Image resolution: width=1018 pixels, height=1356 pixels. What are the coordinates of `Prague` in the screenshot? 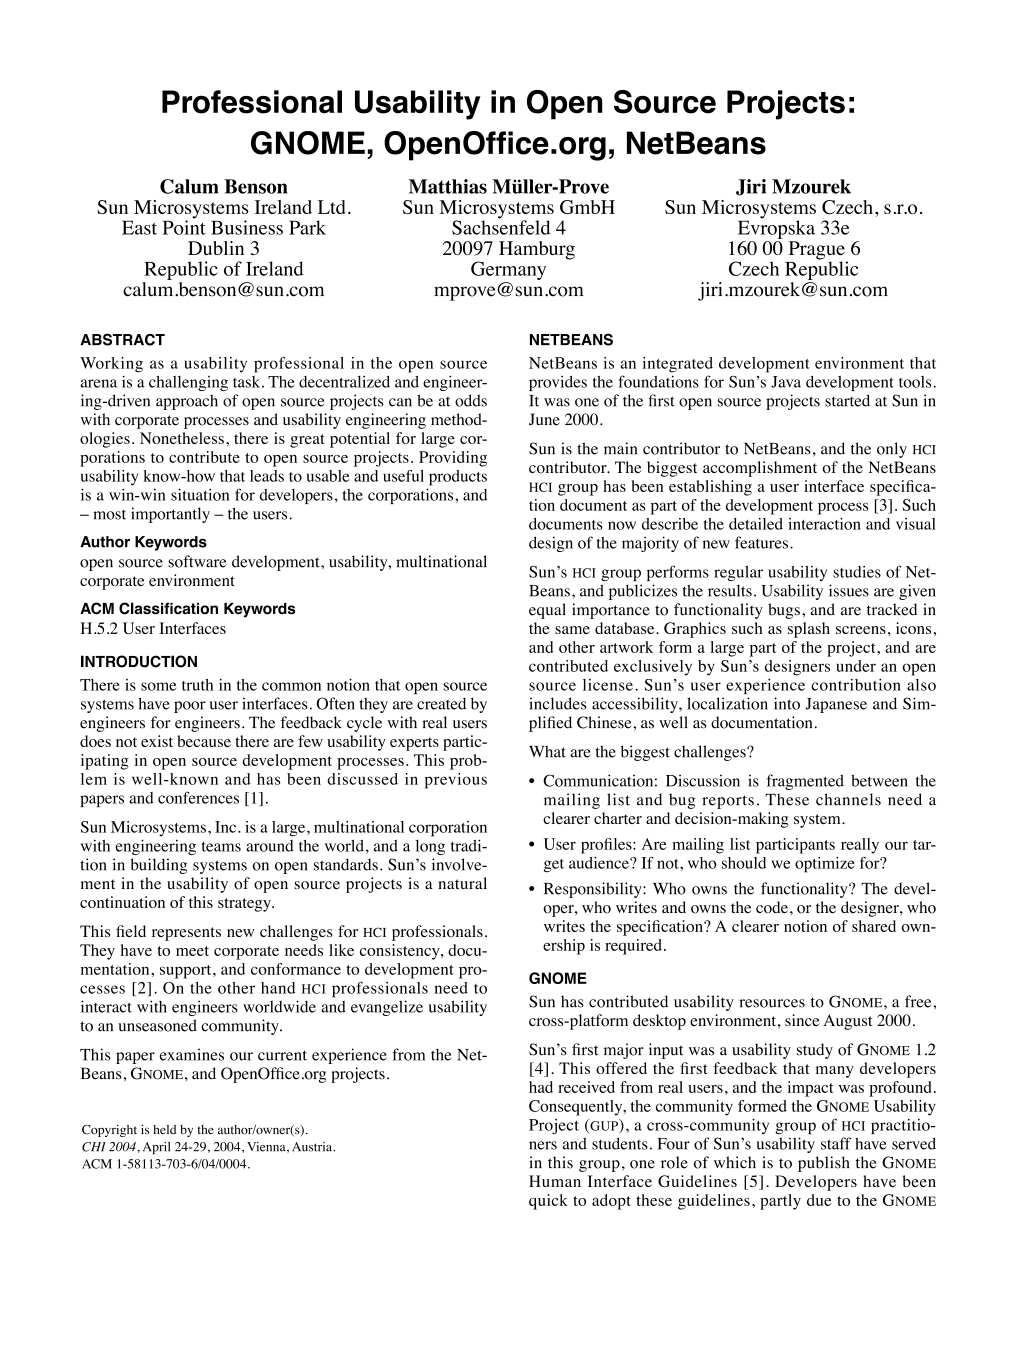 It's located at (818, 251).
